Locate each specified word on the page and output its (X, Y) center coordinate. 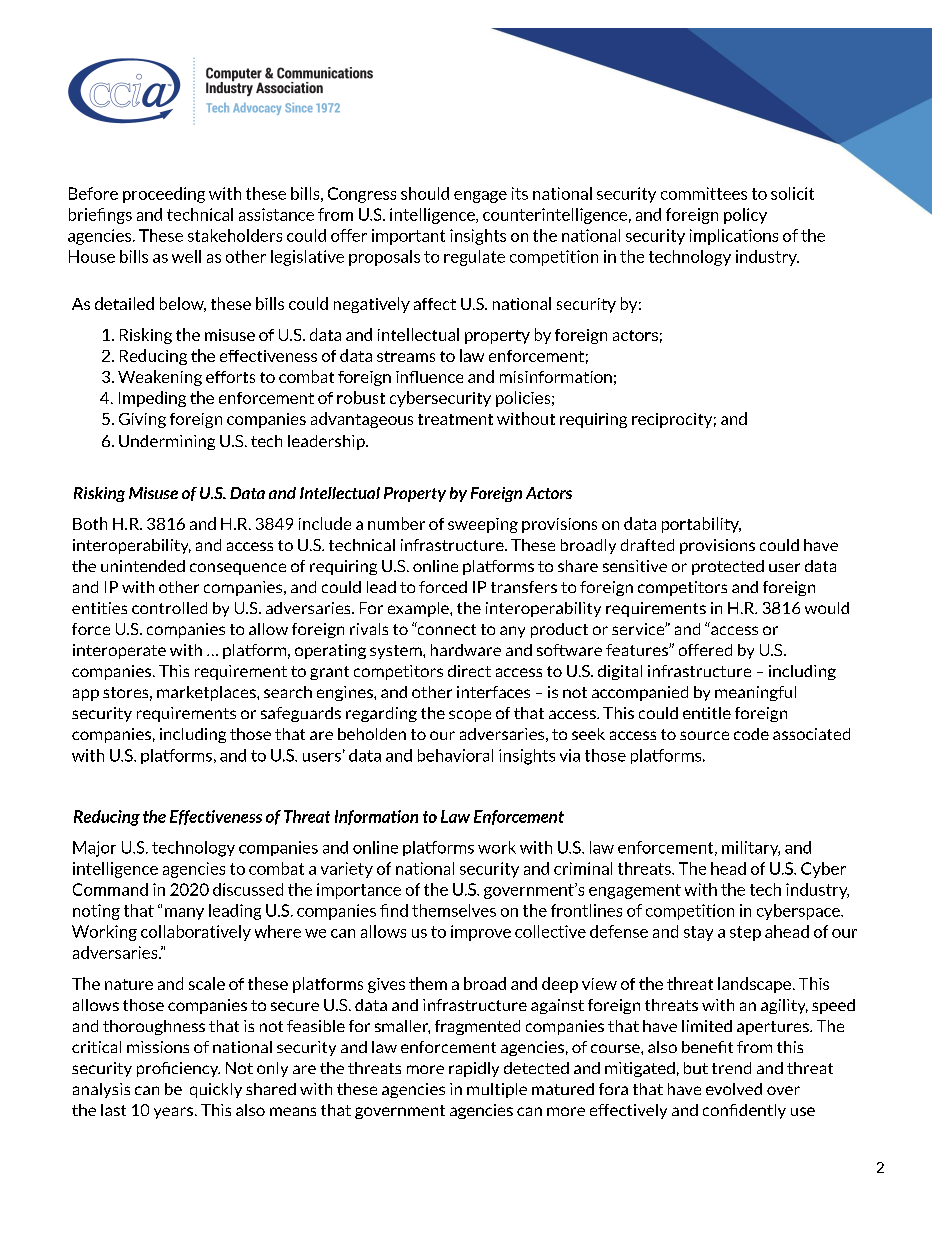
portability (701, 525)
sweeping (483, 525)
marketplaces (207, 693)
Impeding (152, 399)
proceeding (164, 195)
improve (481, 933)
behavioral (455, 755)
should (425, 193)
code (751, 734)
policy (745, 216)
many (184, 914)
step (745, 933)
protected (728, 567)
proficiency (178, 1069)
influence (429, 377)
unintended (143, 566)
